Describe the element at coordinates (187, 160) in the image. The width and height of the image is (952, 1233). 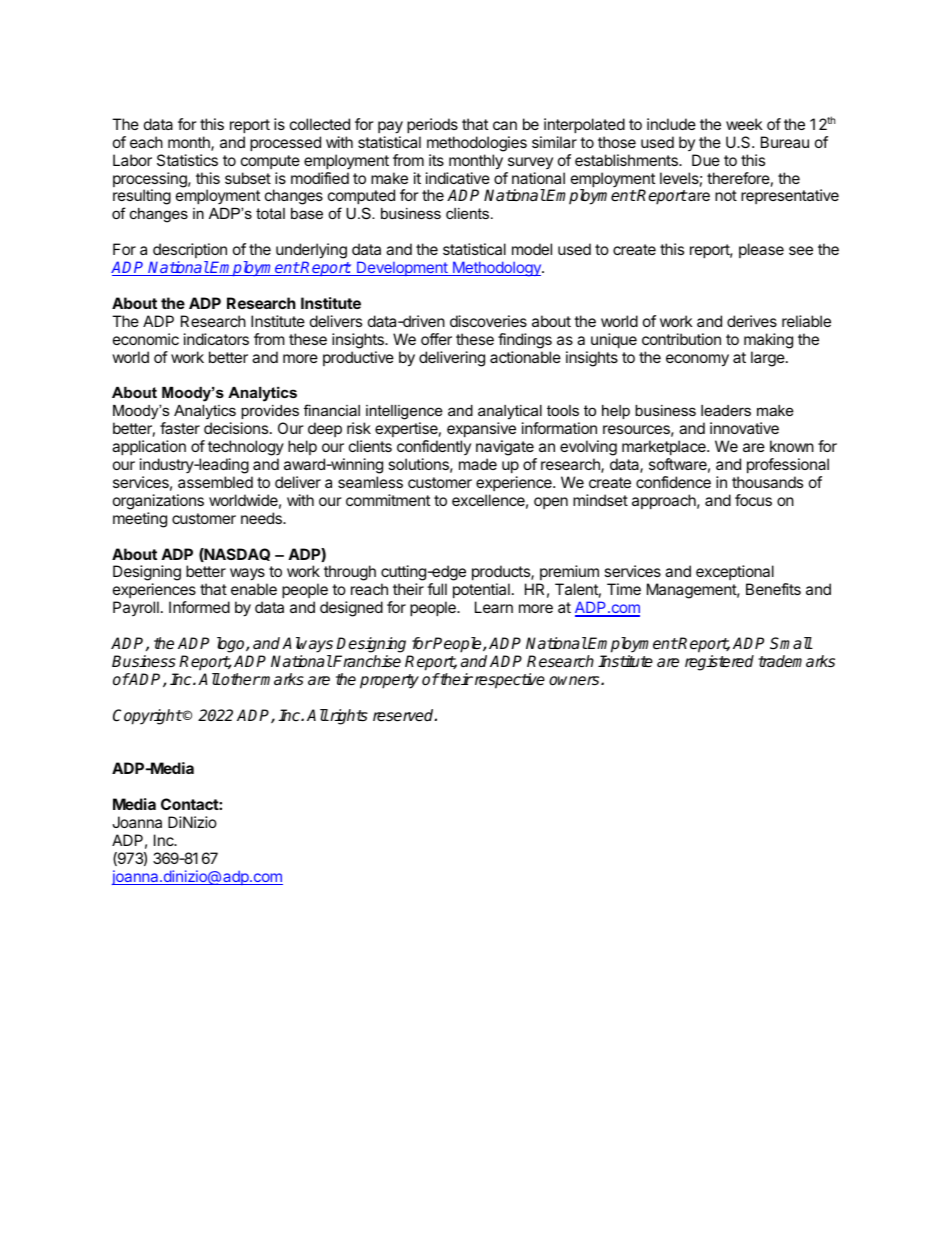
I see `Statistics` at that location.
